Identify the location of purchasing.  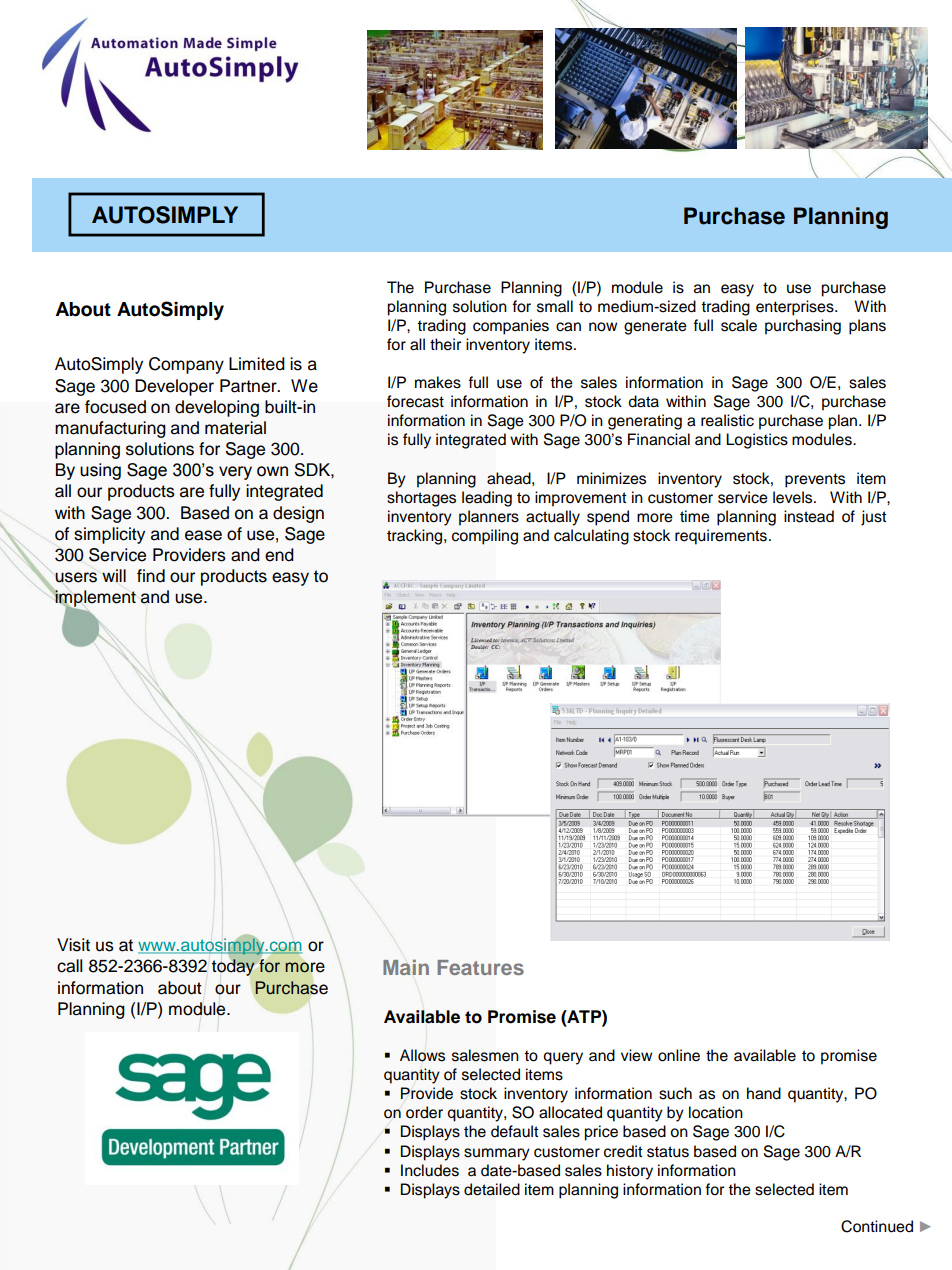
(803, 327).
